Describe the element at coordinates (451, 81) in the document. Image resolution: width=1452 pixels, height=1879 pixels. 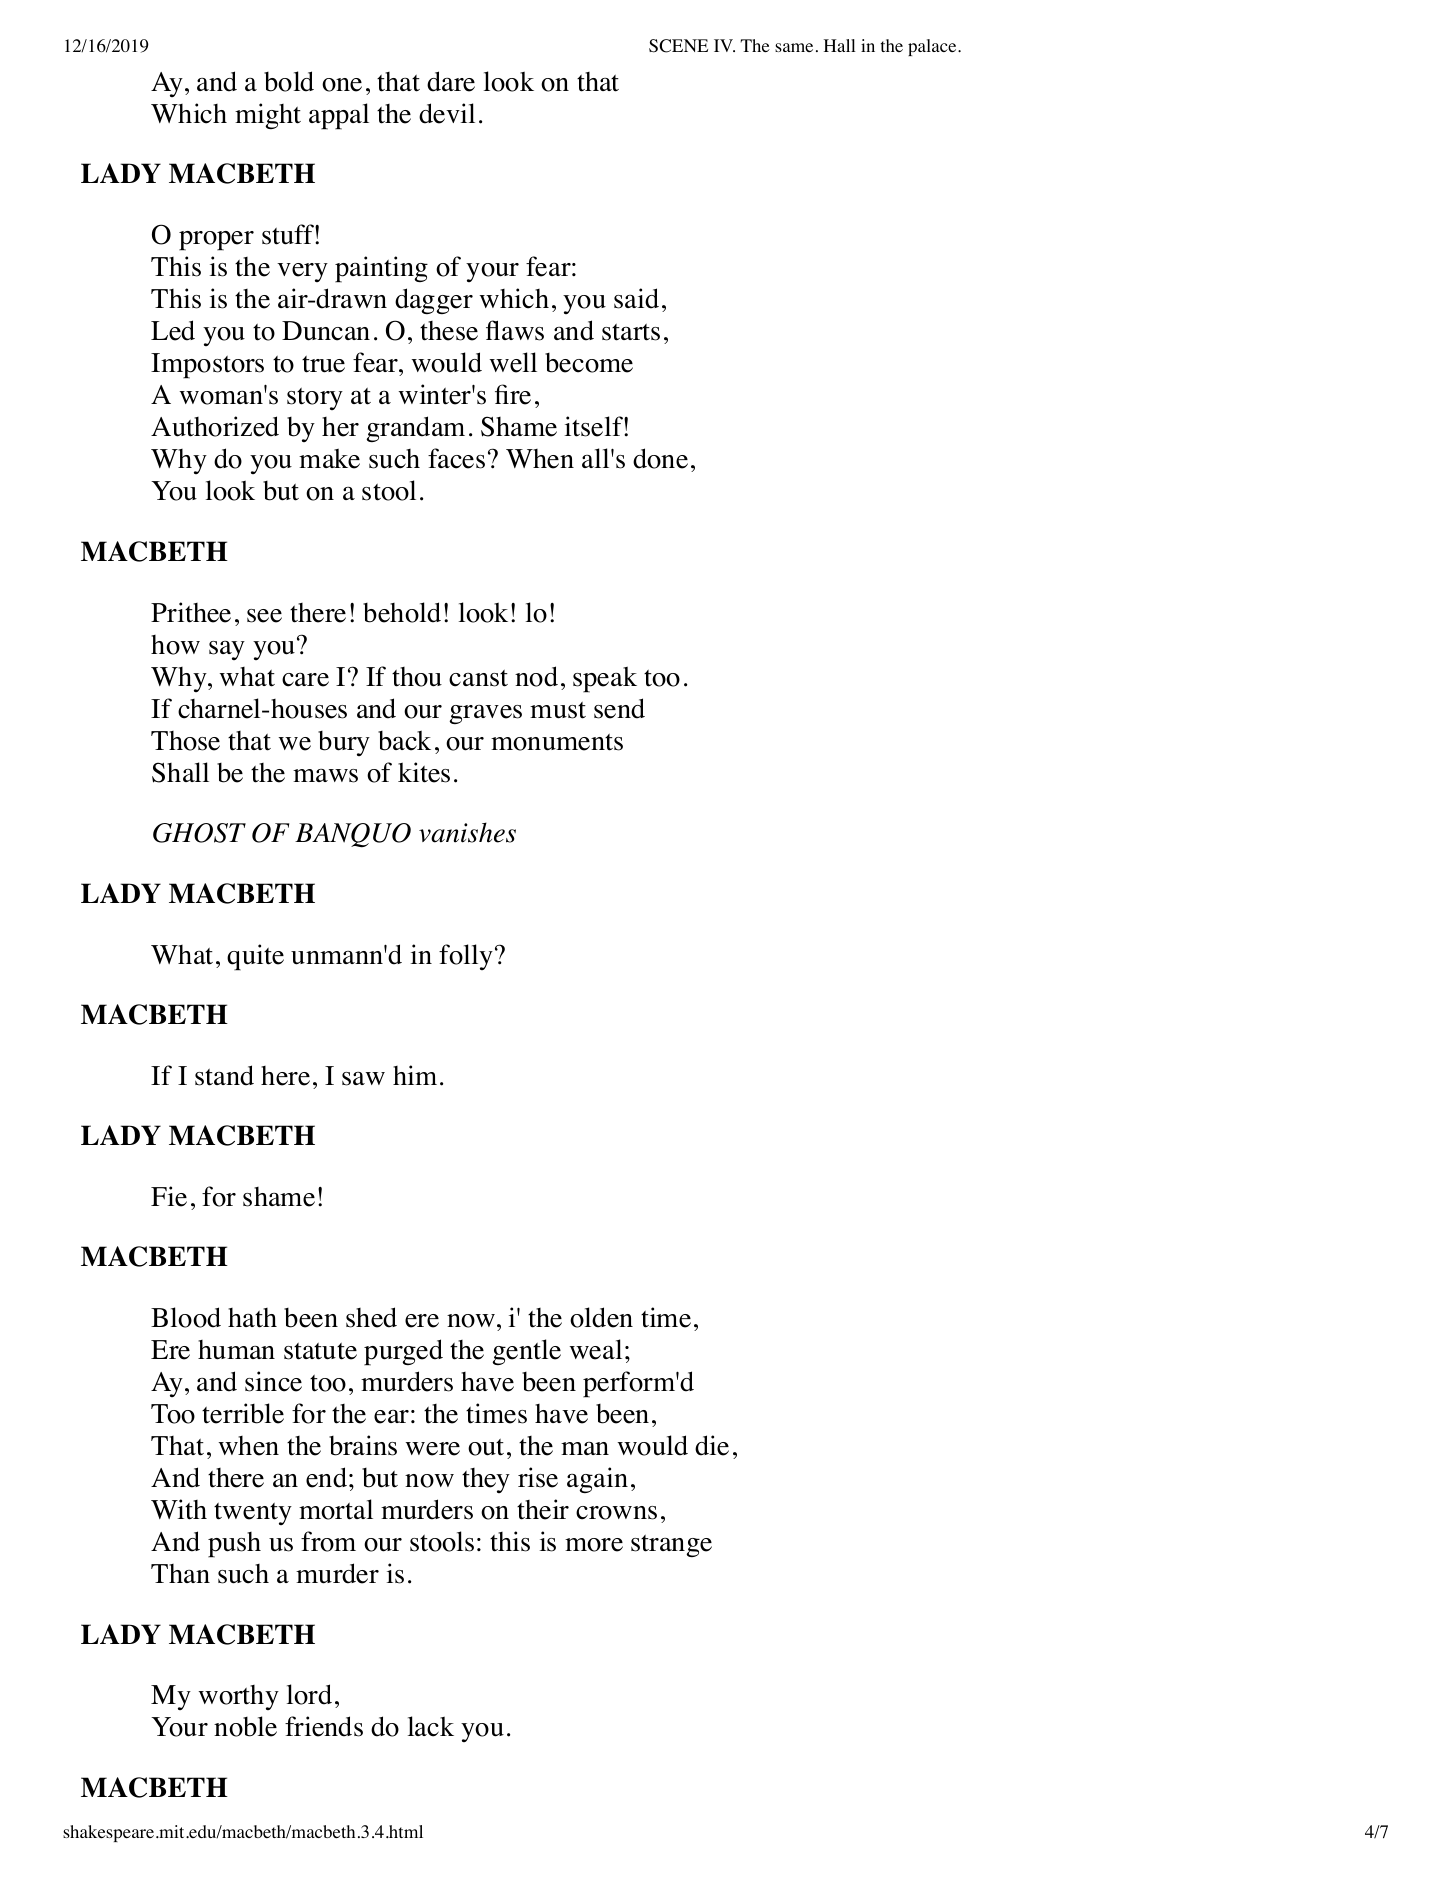
I see `dare` at that location.
